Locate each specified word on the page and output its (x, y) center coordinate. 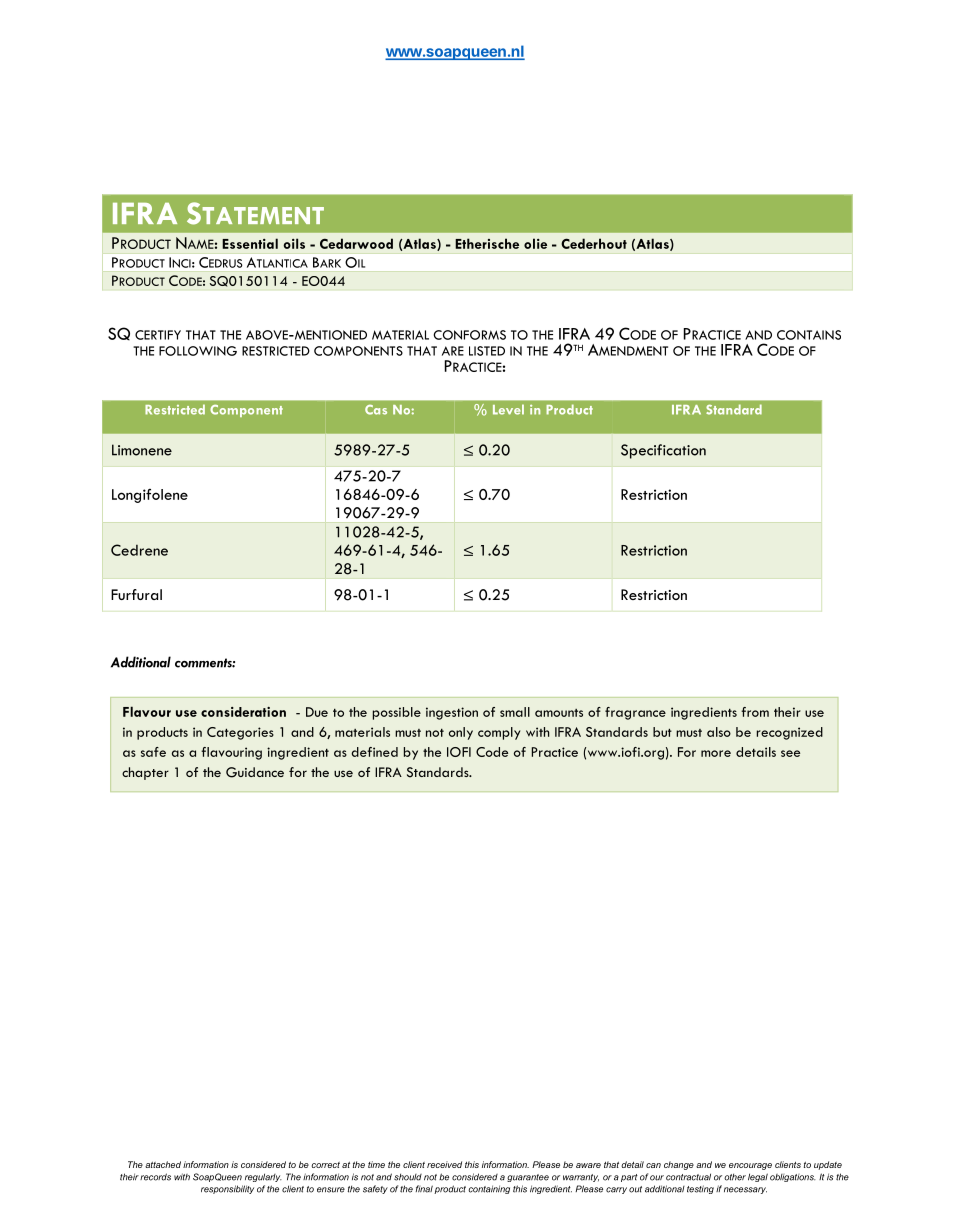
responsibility (227, 1189)
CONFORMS (469, 335)
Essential (250, 243)
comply (499, 733)
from (755, 712)
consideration (243, 712)
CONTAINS (809, 335)
